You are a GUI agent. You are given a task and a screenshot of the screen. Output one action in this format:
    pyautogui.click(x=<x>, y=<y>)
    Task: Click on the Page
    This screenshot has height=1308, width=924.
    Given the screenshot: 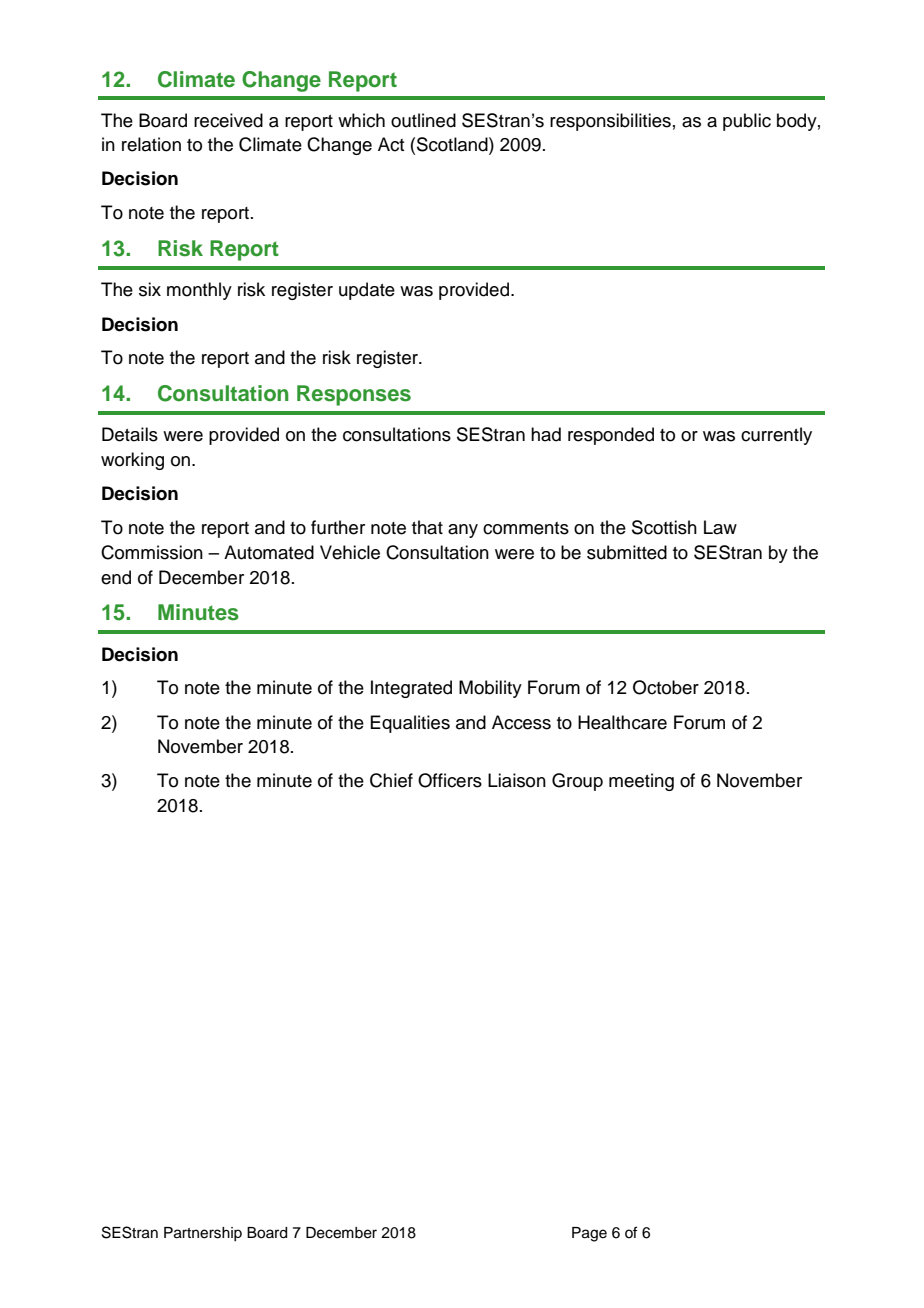 What is the action you would take?
    pyautogui.click(x=589, y=1234)
